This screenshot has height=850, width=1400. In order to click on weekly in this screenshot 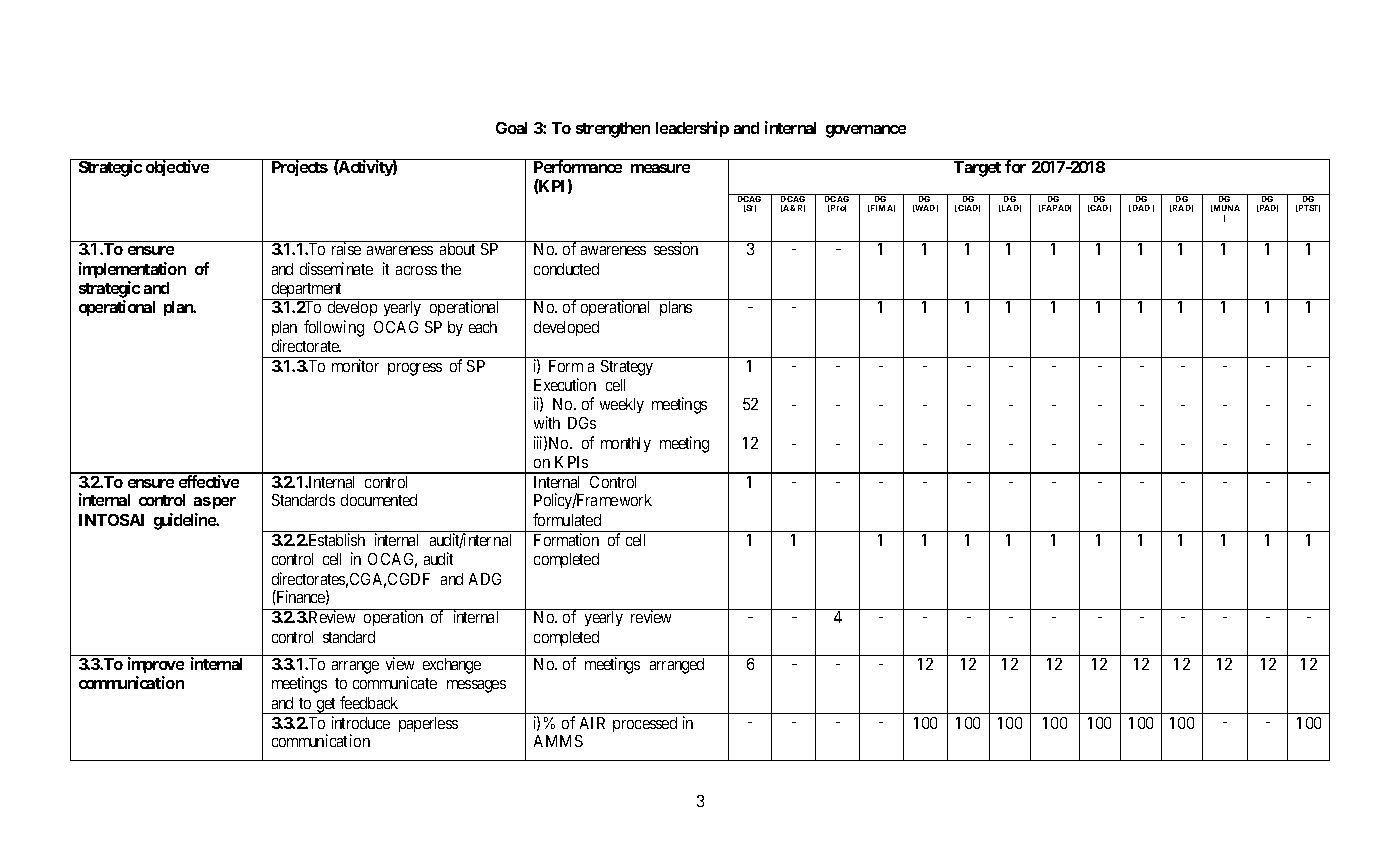, I will do `click(622, 405)`.
